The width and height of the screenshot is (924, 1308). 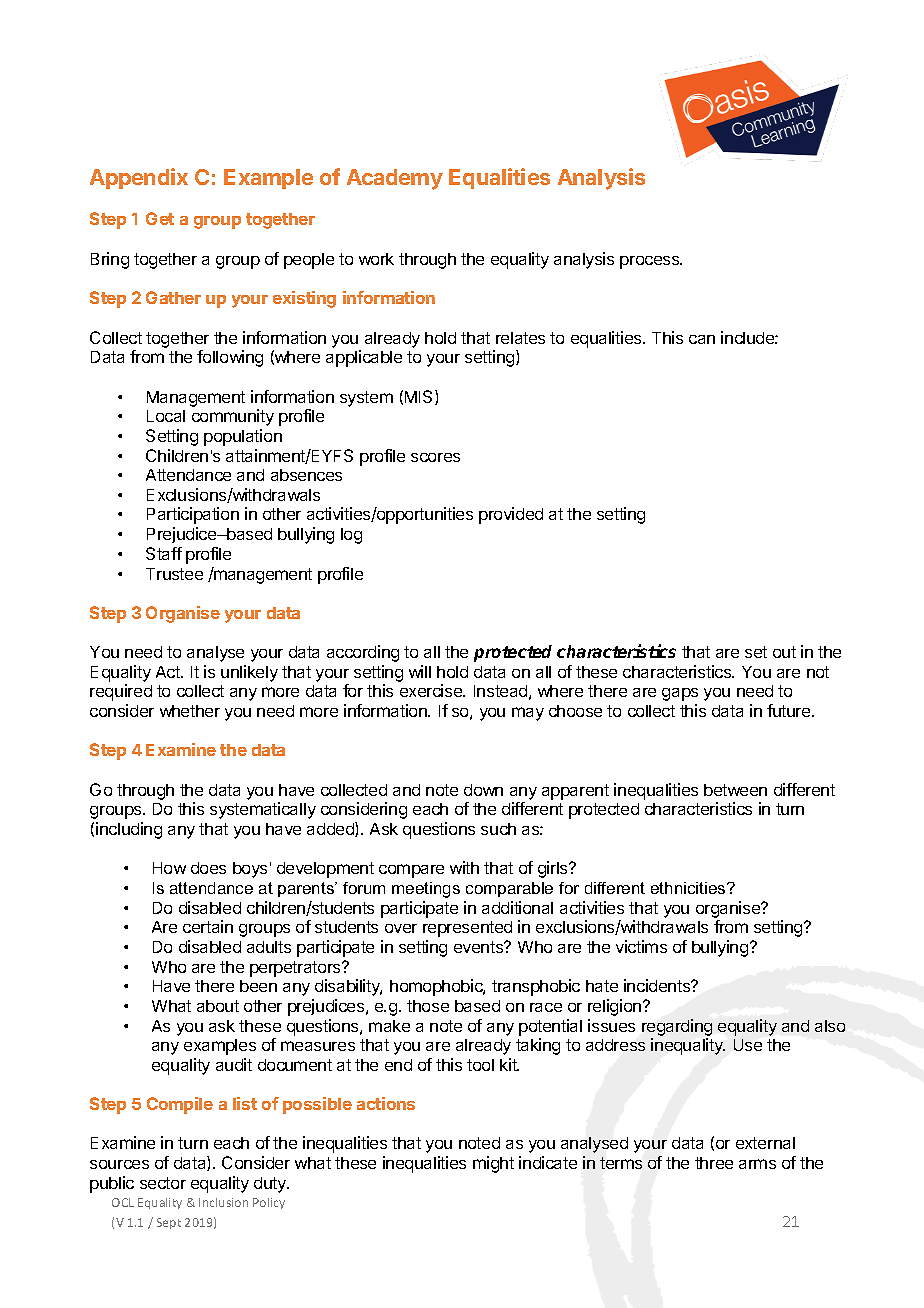 What do you see at coordinates (420, 671) in the screenshot?
I see `will` at bounding box center [420, 671].
